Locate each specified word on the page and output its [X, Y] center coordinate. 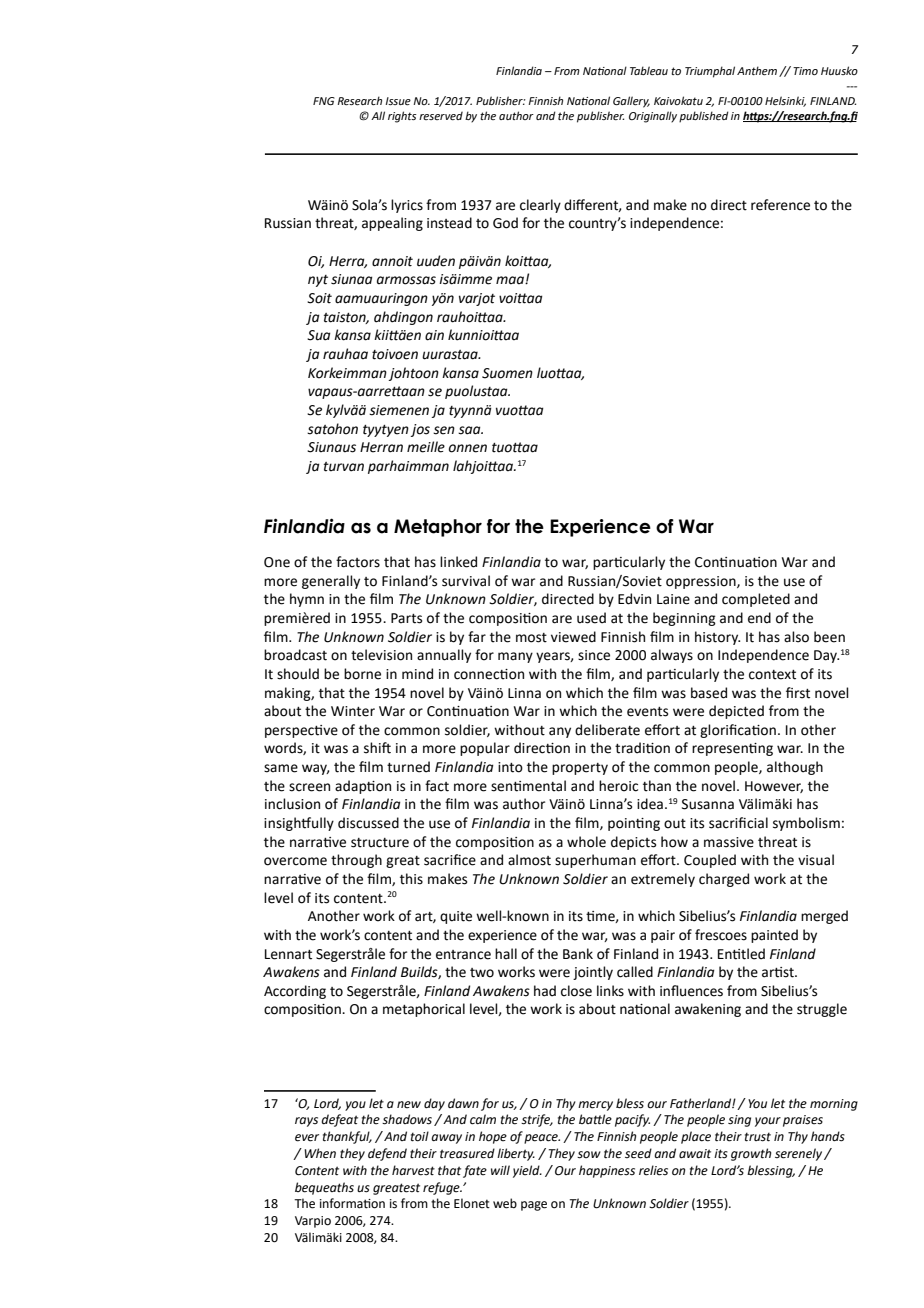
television [381, 655]
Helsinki [785, 101]
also [796, 637]
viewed [573, 637]
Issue [398, 101]
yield [527, 1171]
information [352, 1203]
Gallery [631, 102]
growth [751, 1154]
